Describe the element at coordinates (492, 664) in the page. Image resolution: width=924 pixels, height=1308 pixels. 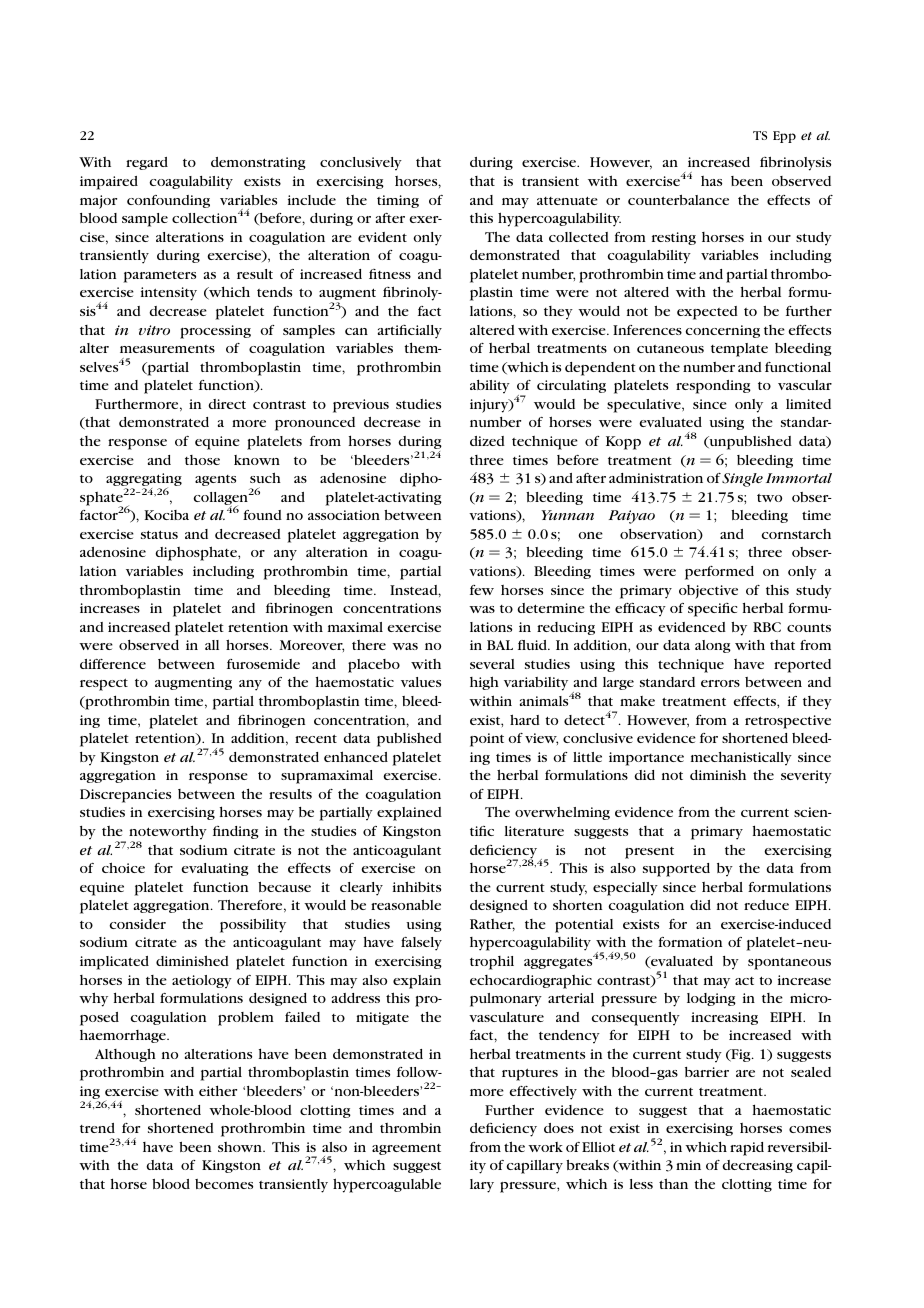
I see `several` at that location.
